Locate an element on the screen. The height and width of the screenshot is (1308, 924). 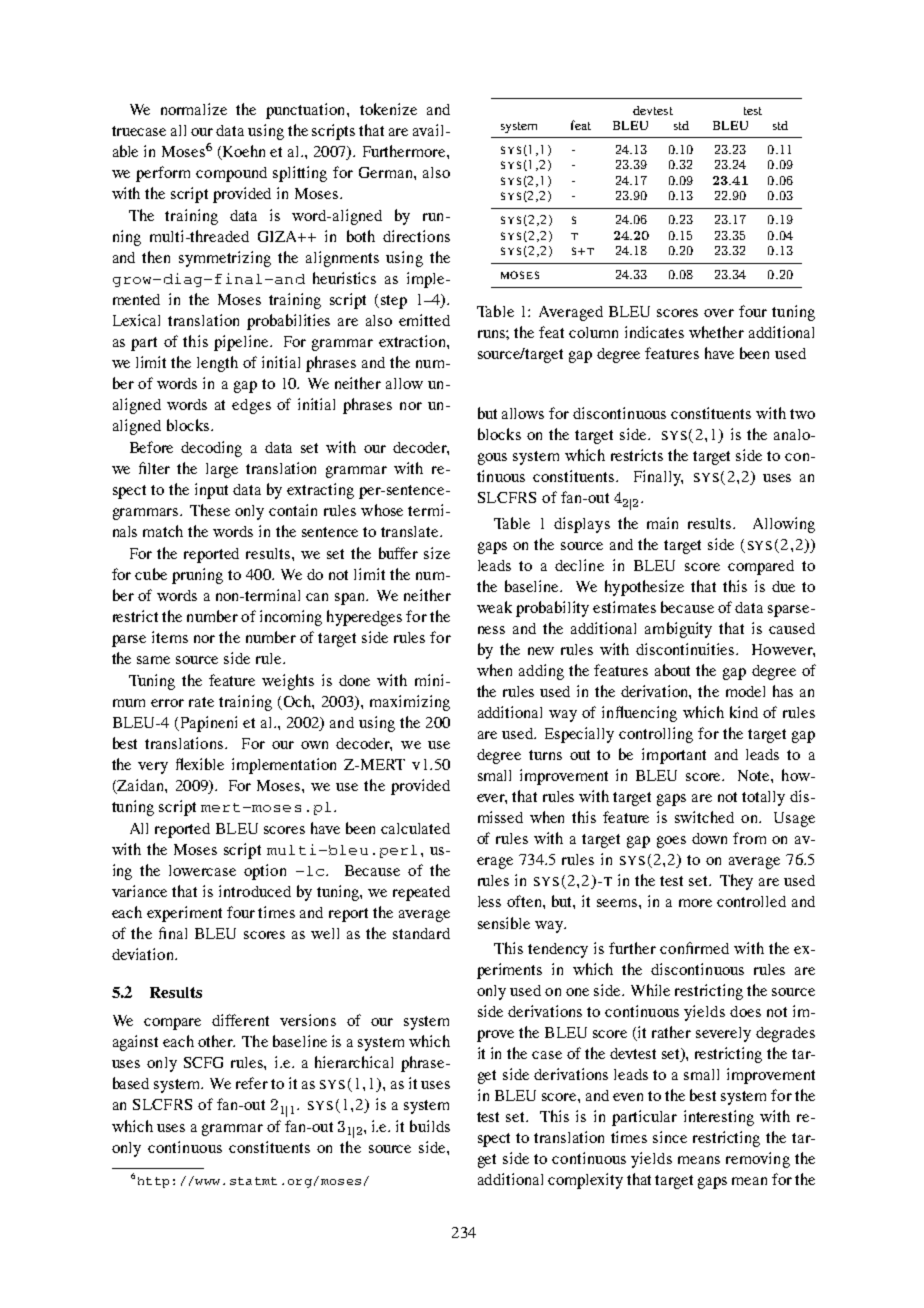
large is located at coordinates (222, 470).
